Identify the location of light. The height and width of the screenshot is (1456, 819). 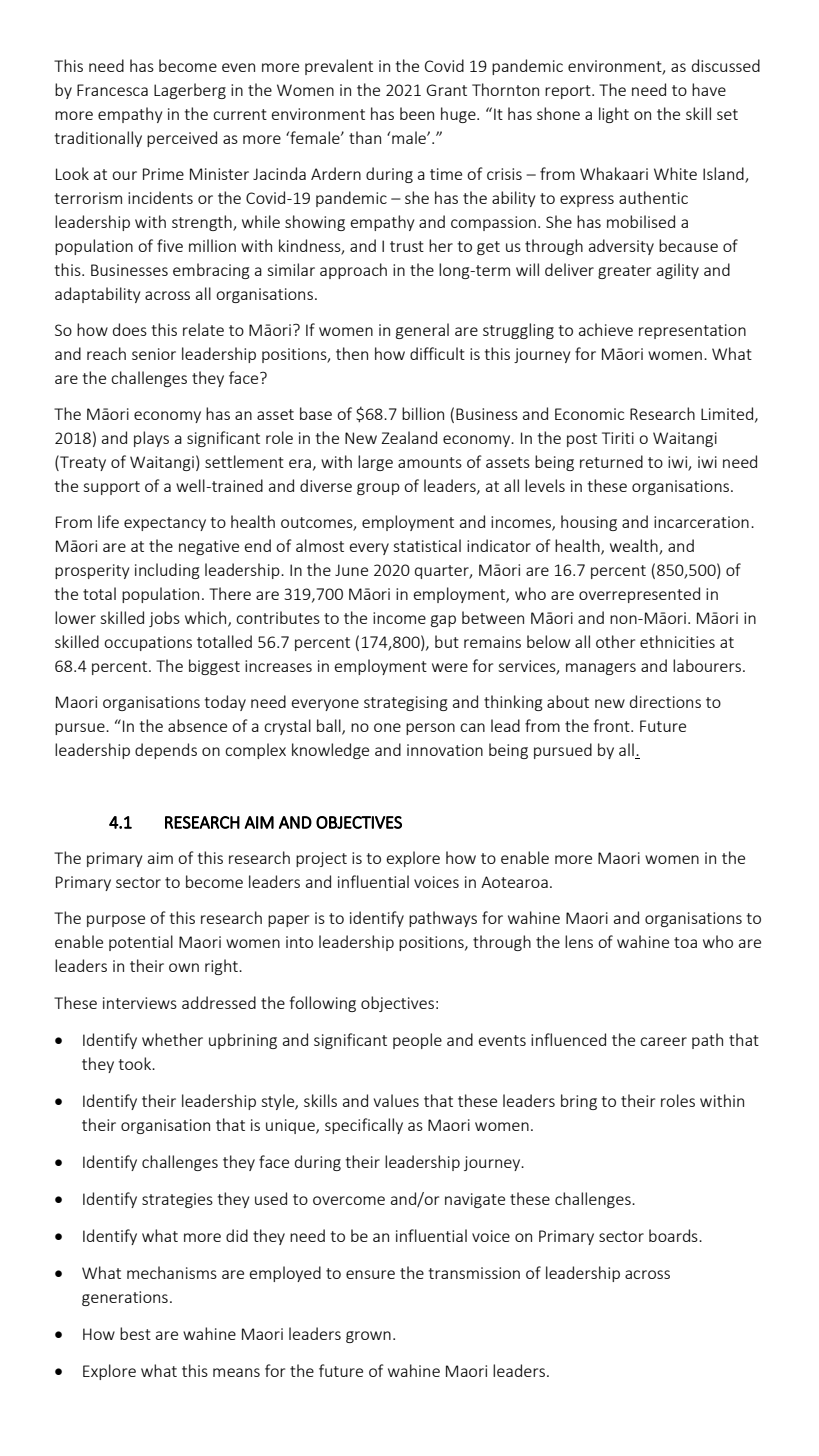
(614, 115).
